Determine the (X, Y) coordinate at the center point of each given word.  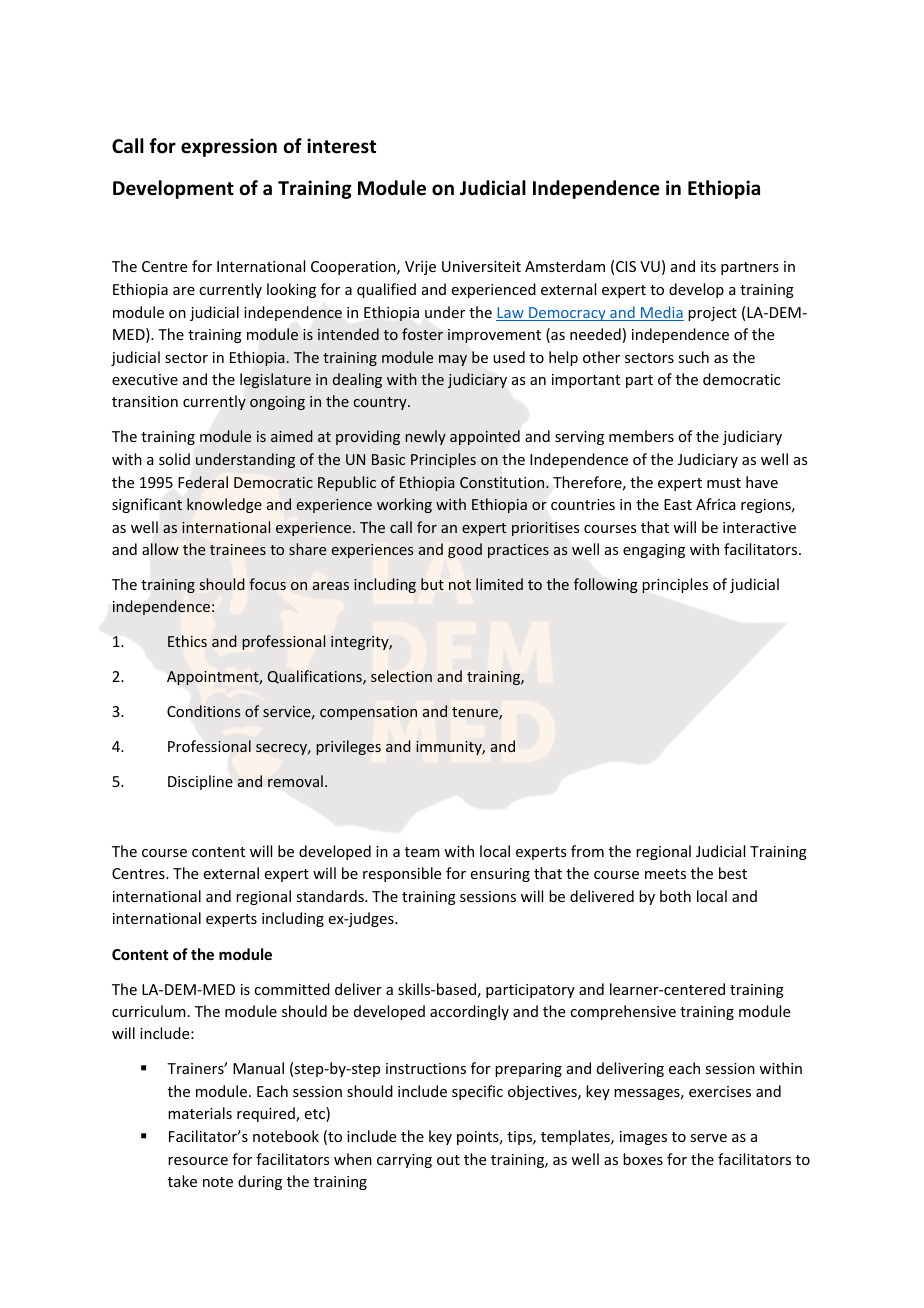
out (448, 1160)
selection (401, 676)
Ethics (187, 641)
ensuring (500, 875)
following (605, 585)
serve (708, 1138)
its (708, 266)
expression (229, 147)
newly (425, 437)
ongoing (277, 403)
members (641, 436)
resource (198, 1161)
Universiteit (481, 266)
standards (331, 896)
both (675, 896)
